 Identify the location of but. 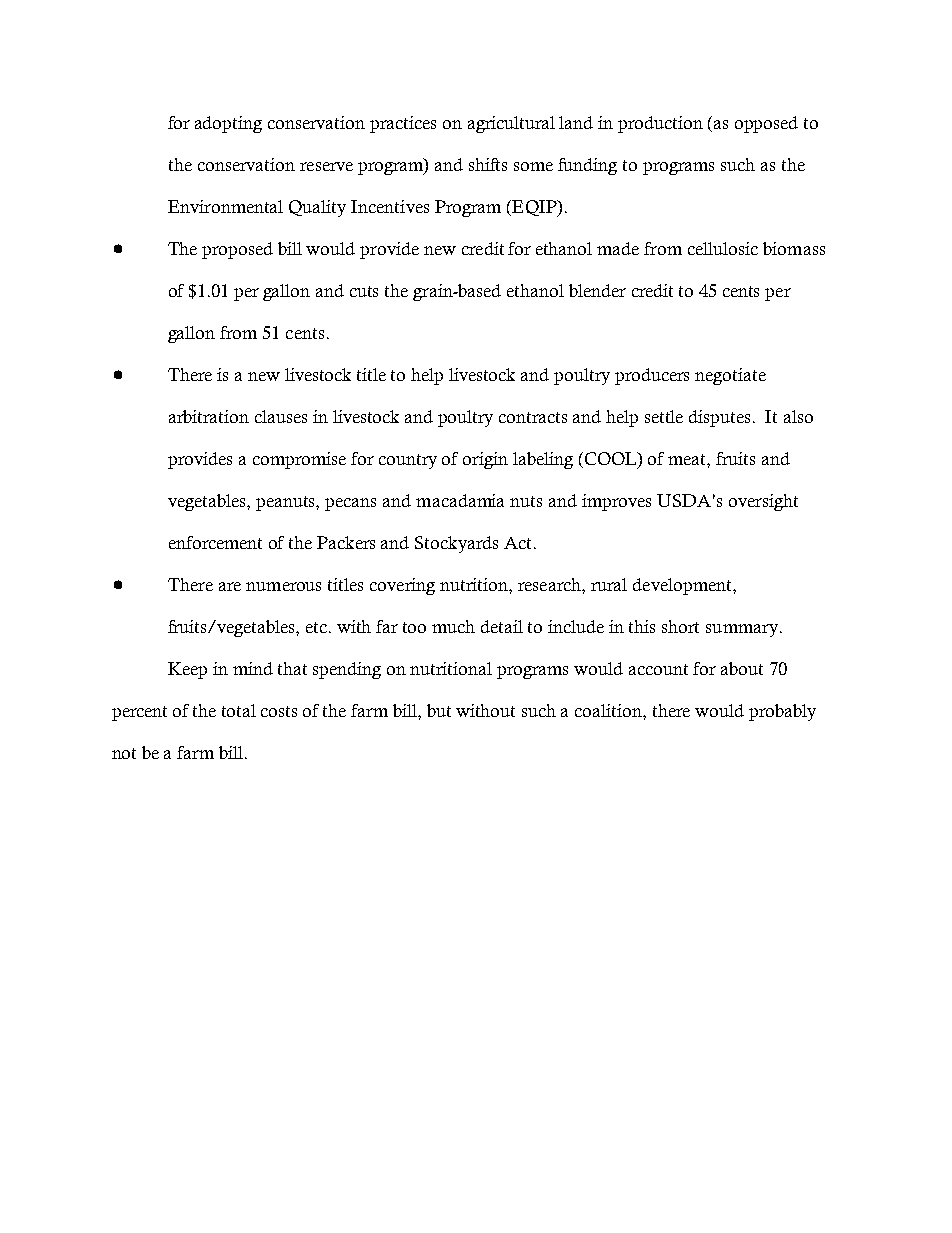
(439, 710).
